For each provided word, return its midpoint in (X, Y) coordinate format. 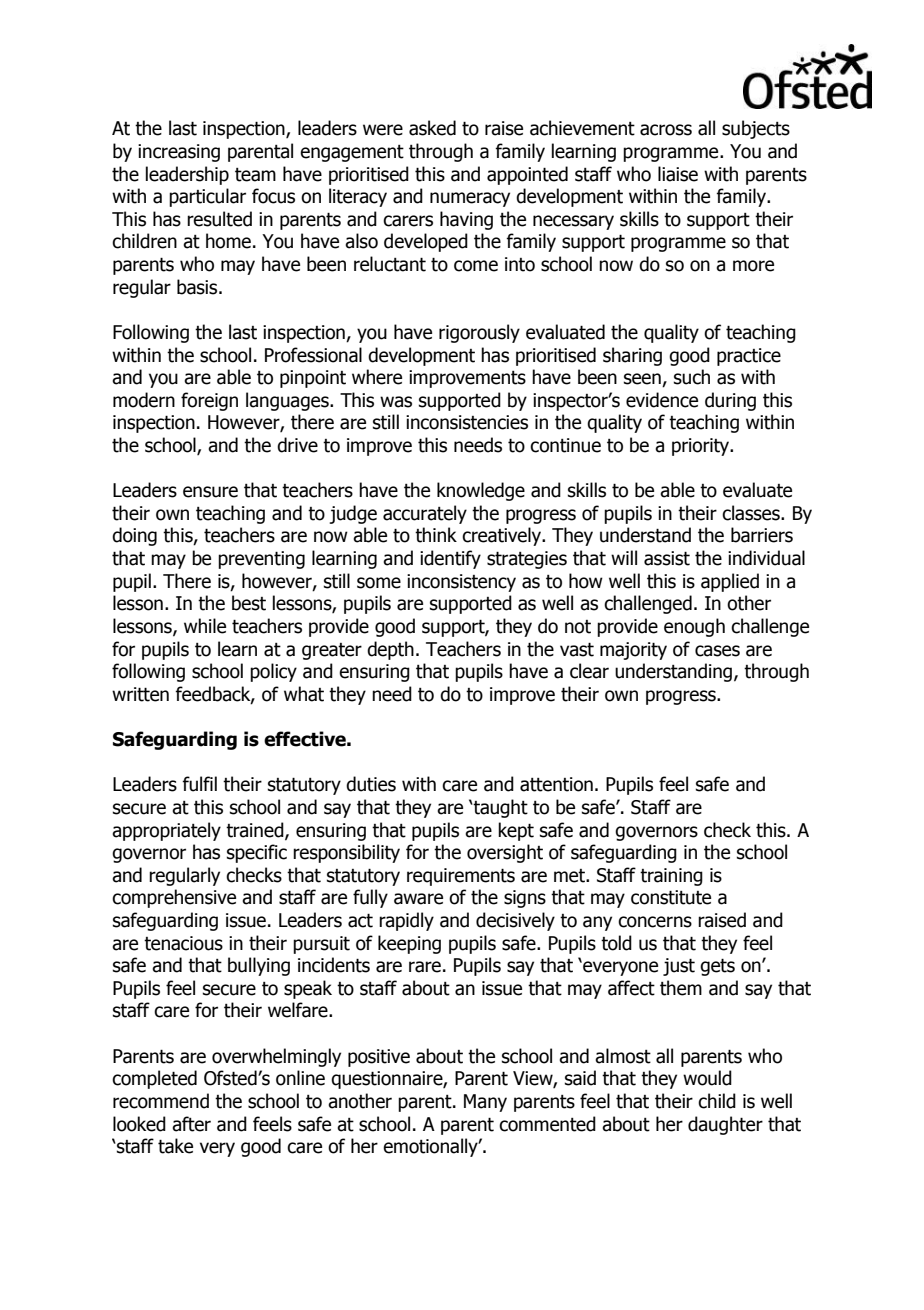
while (205, 626)
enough (694, 627)
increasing (179, 153)
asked (432, 128)
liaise (678, 174)
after (191, 1124)
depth (390, 650)
